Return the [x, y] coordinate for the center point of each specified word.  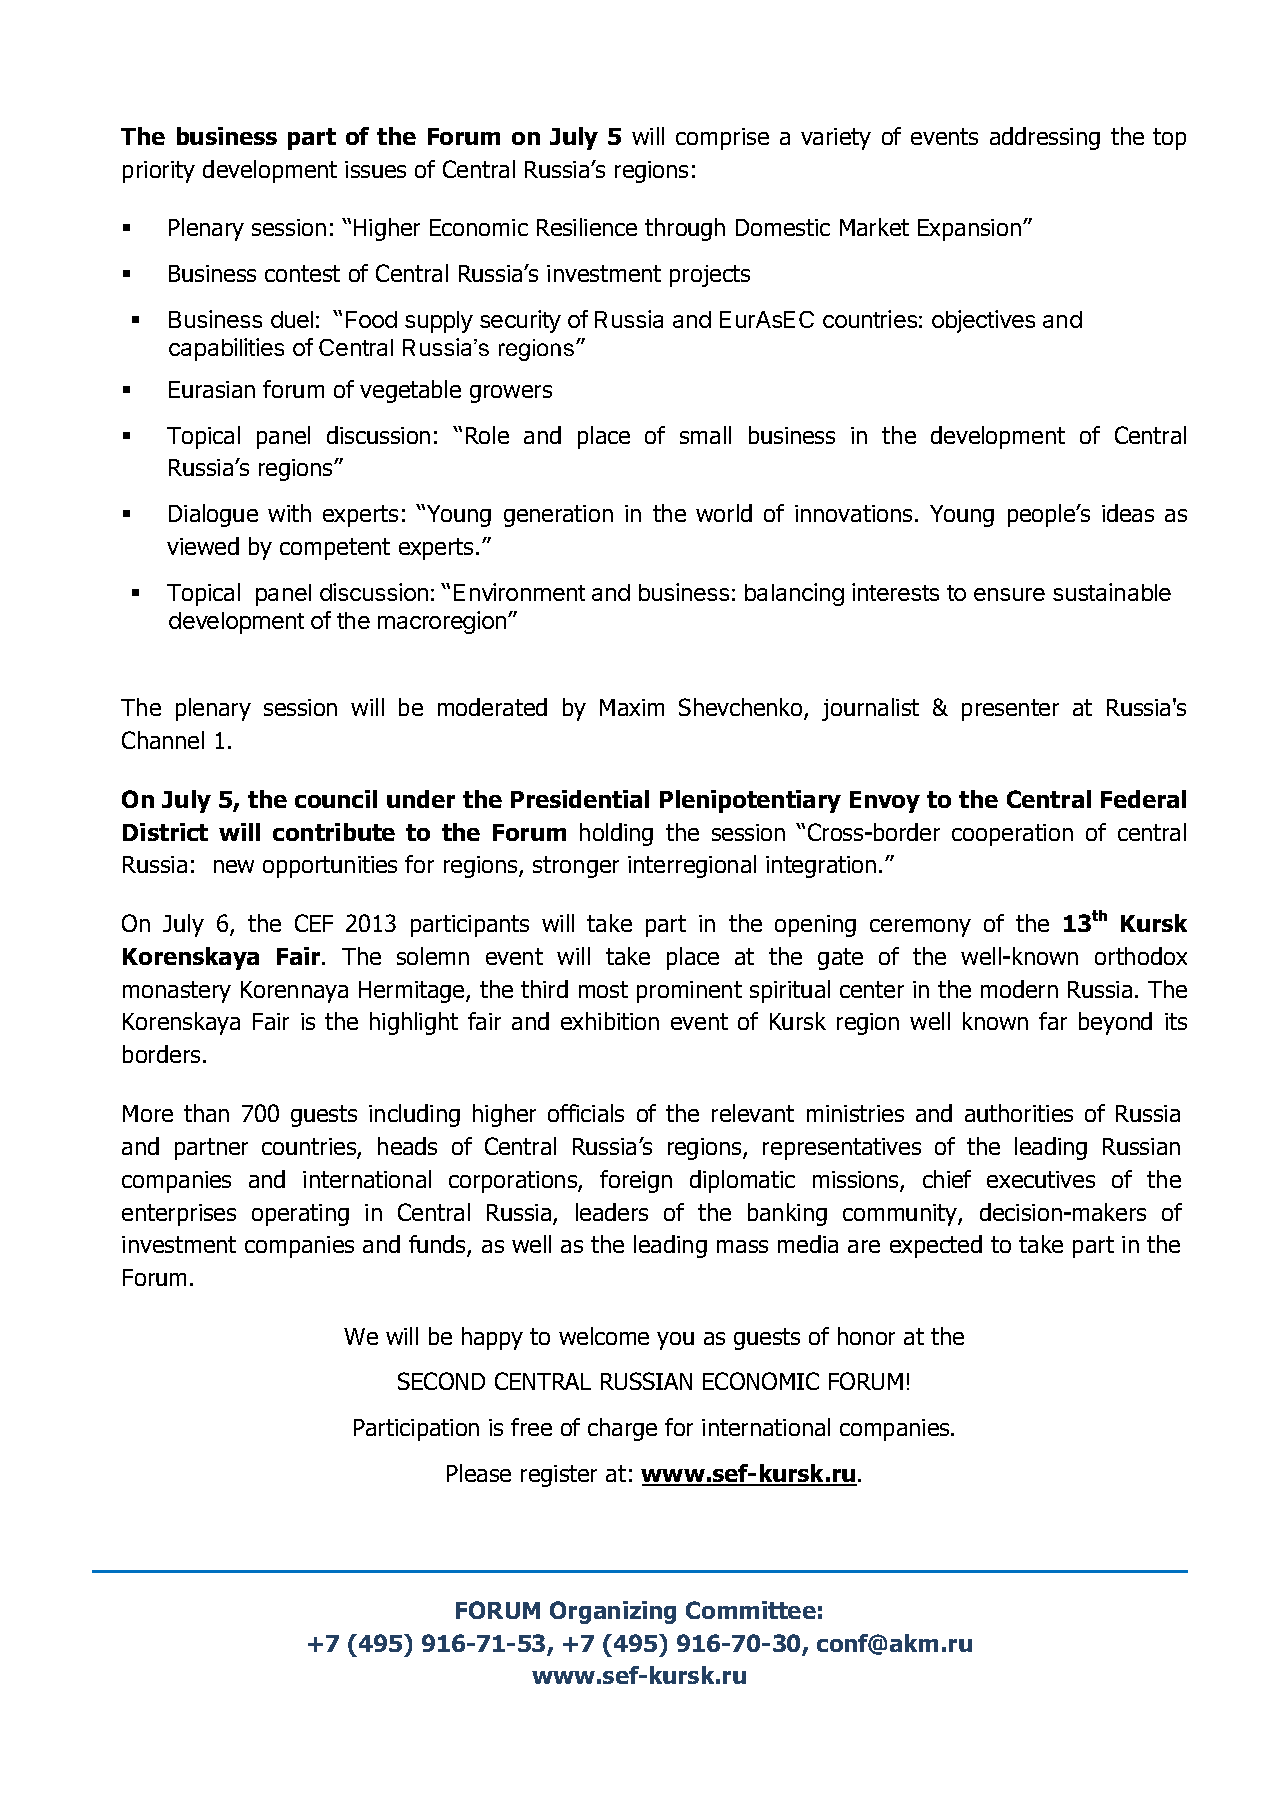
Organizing [613, 1612]
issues [375, 169]
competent [335, 549]
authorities [1019, 1113]
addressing [1045, 138]
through [685, 229]
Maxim [632, 707]
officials [586, 1113]
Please [479, 1473]
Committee [751, 1610]
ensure [1009, 594]
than [206, 1113]
